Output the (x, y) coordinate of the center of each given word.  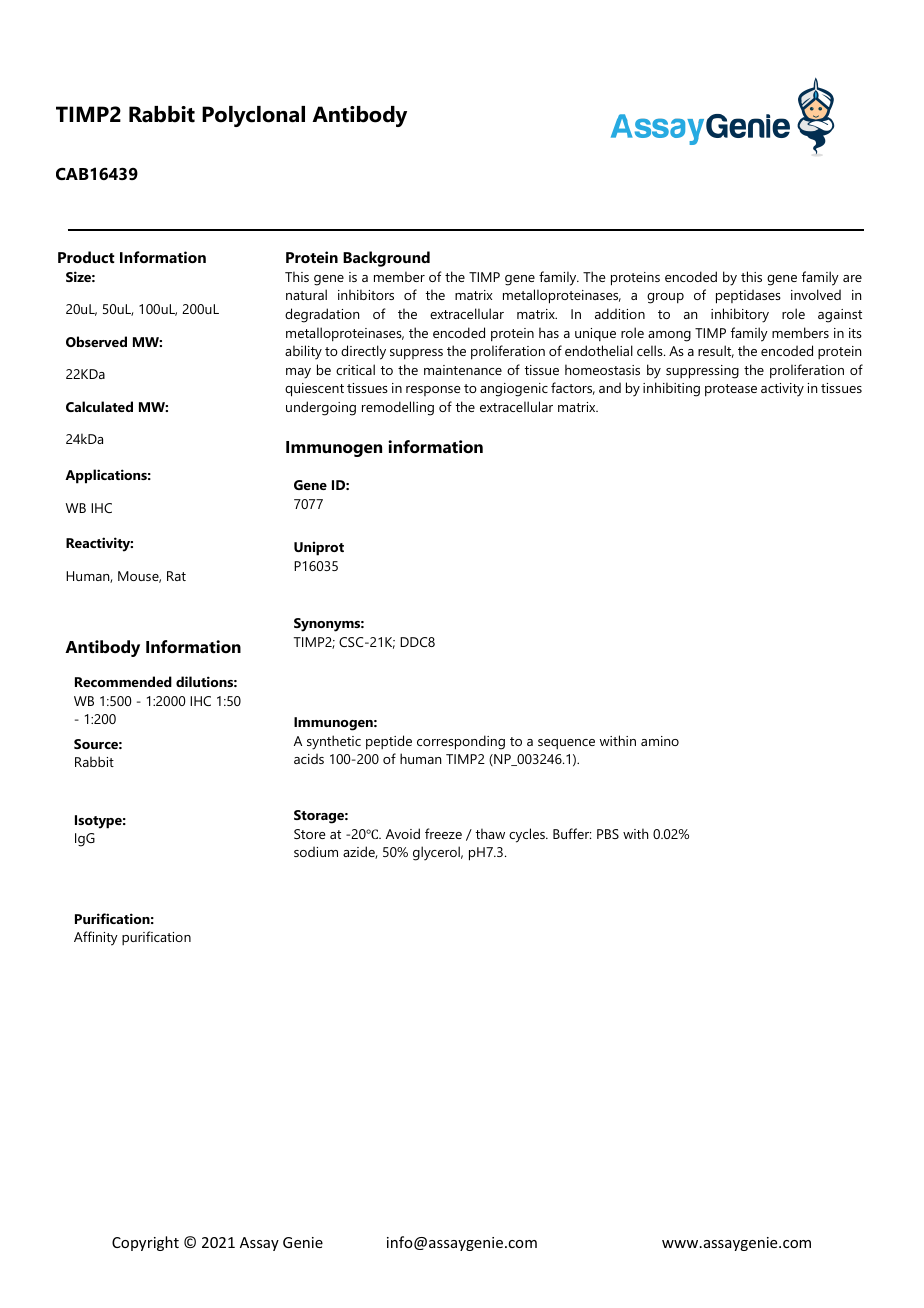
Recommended (123, 681)
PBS (608, 834)
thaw (490, 833)
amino (660, 741)
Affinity (96, 938)
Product (86, 257)
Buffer (572, 833)
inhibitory (740, 315)
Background (386, 259)
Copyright (145, 1243)
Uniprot (319, 549)
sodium (316, 851)
